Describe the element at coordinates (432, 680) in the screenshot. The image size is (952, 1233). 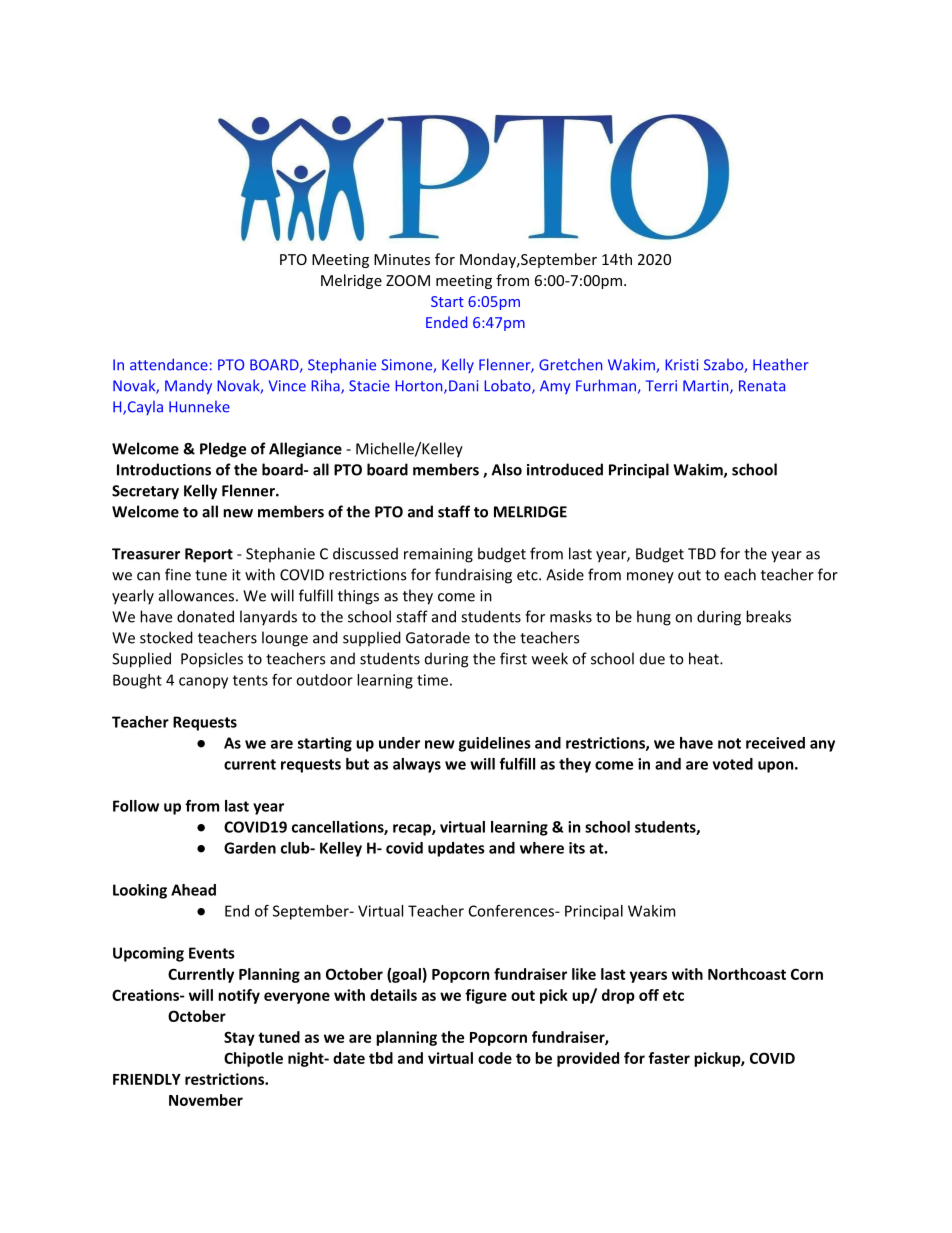
I see `time` at that location.
